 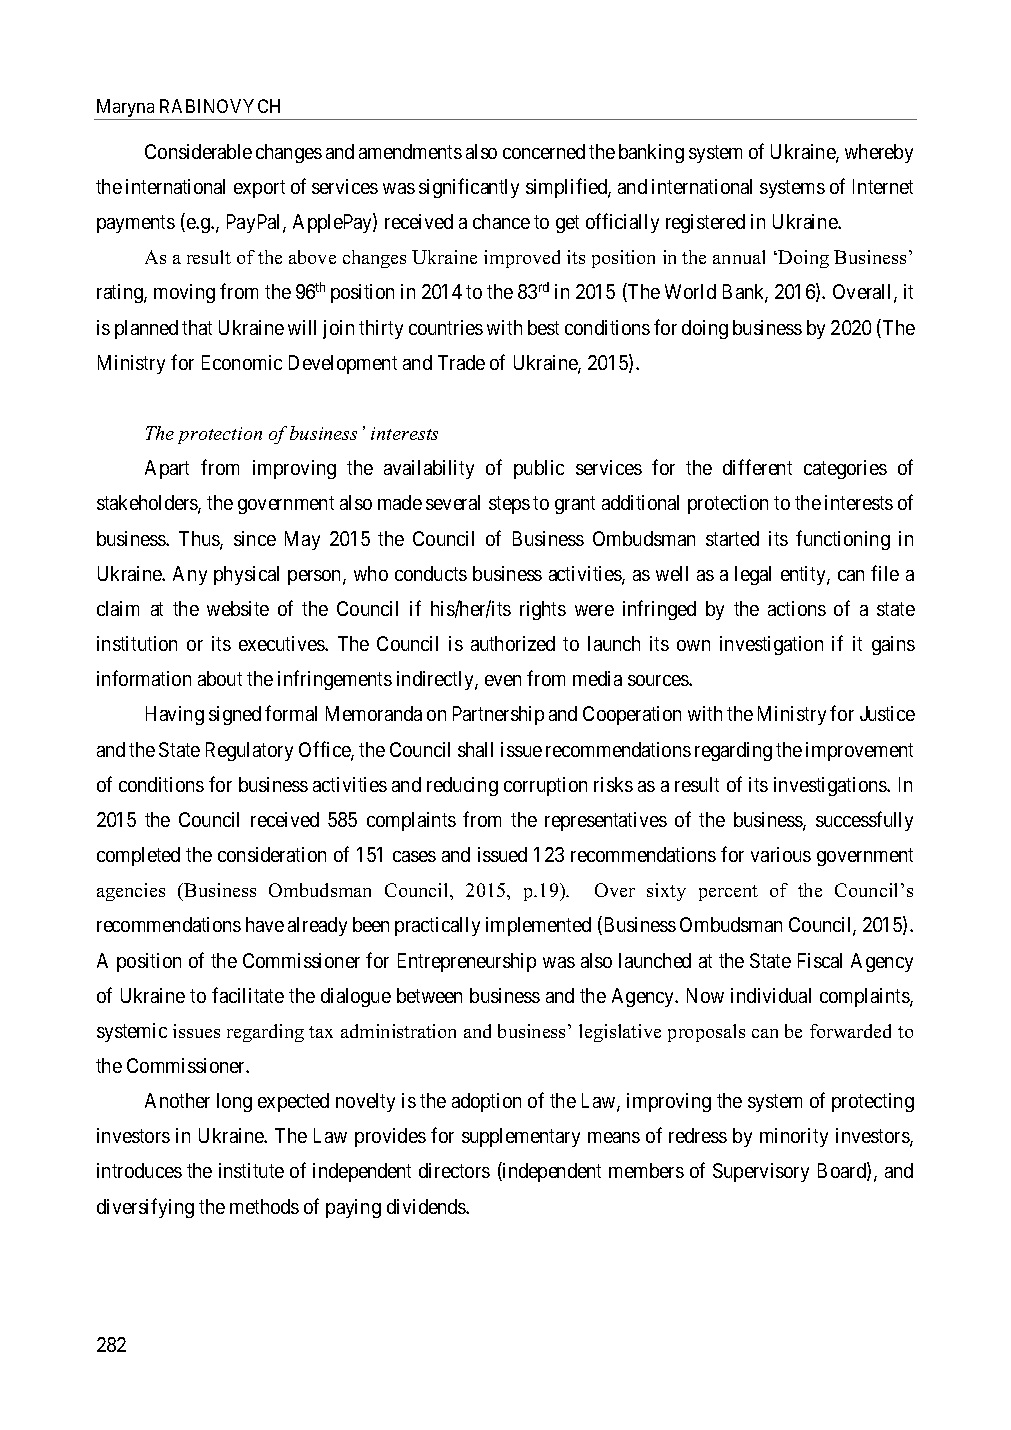 I want to click on significantly, so click(x=469, y=188).
